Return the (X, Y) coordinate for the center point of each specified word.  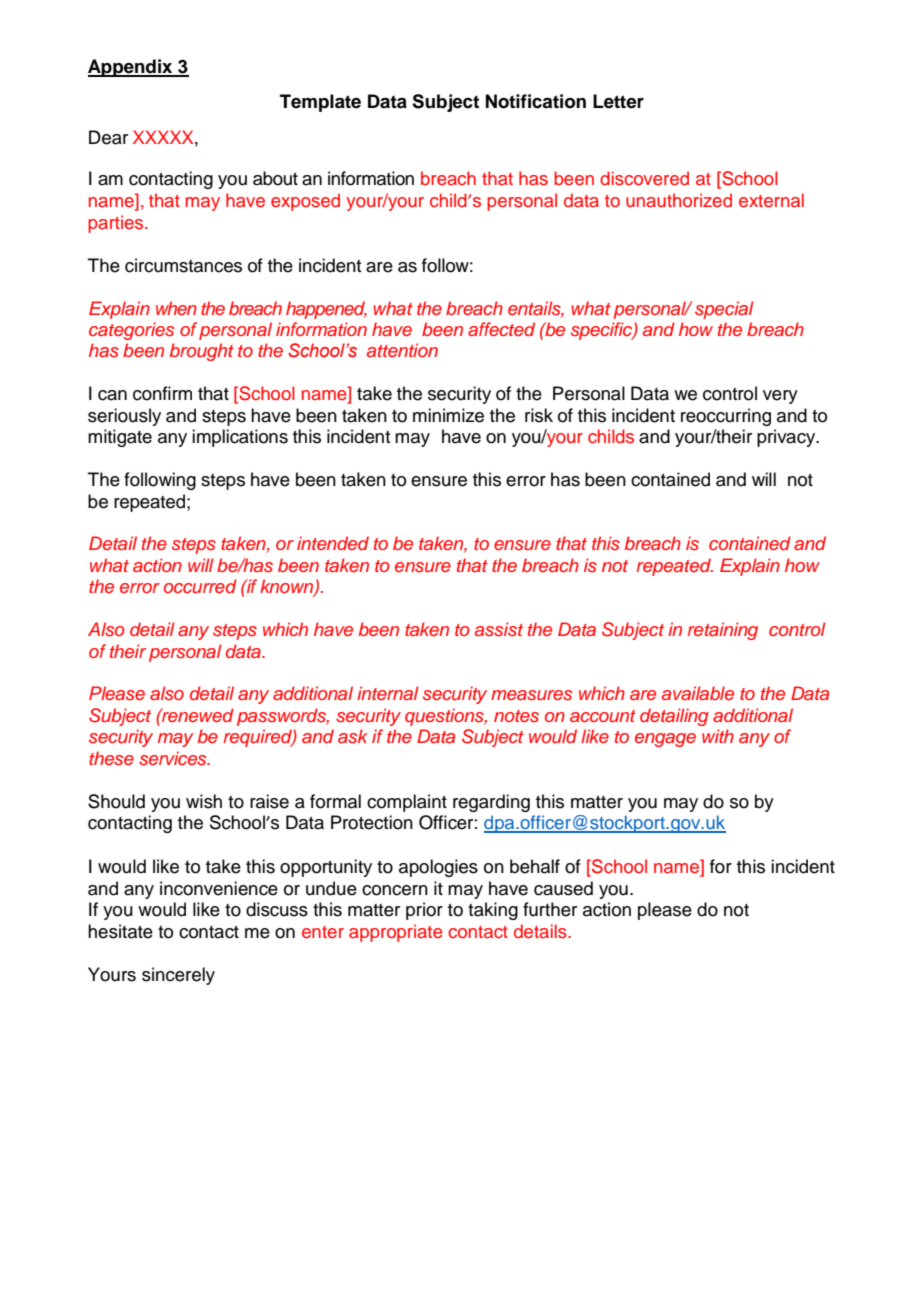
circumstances (183, 265)
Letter (618, 101)
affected (501, 329)
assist (499, 629)
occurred (200, 586)
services (174, 758)
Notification (536, 101)
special (724, 310)
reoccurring (726, 417)
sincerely (178, 976)
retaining (723, 631)
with (718, 736)
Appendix (131, 68)
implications (240, 438)
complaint (407, 803)
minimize (448, 415)
